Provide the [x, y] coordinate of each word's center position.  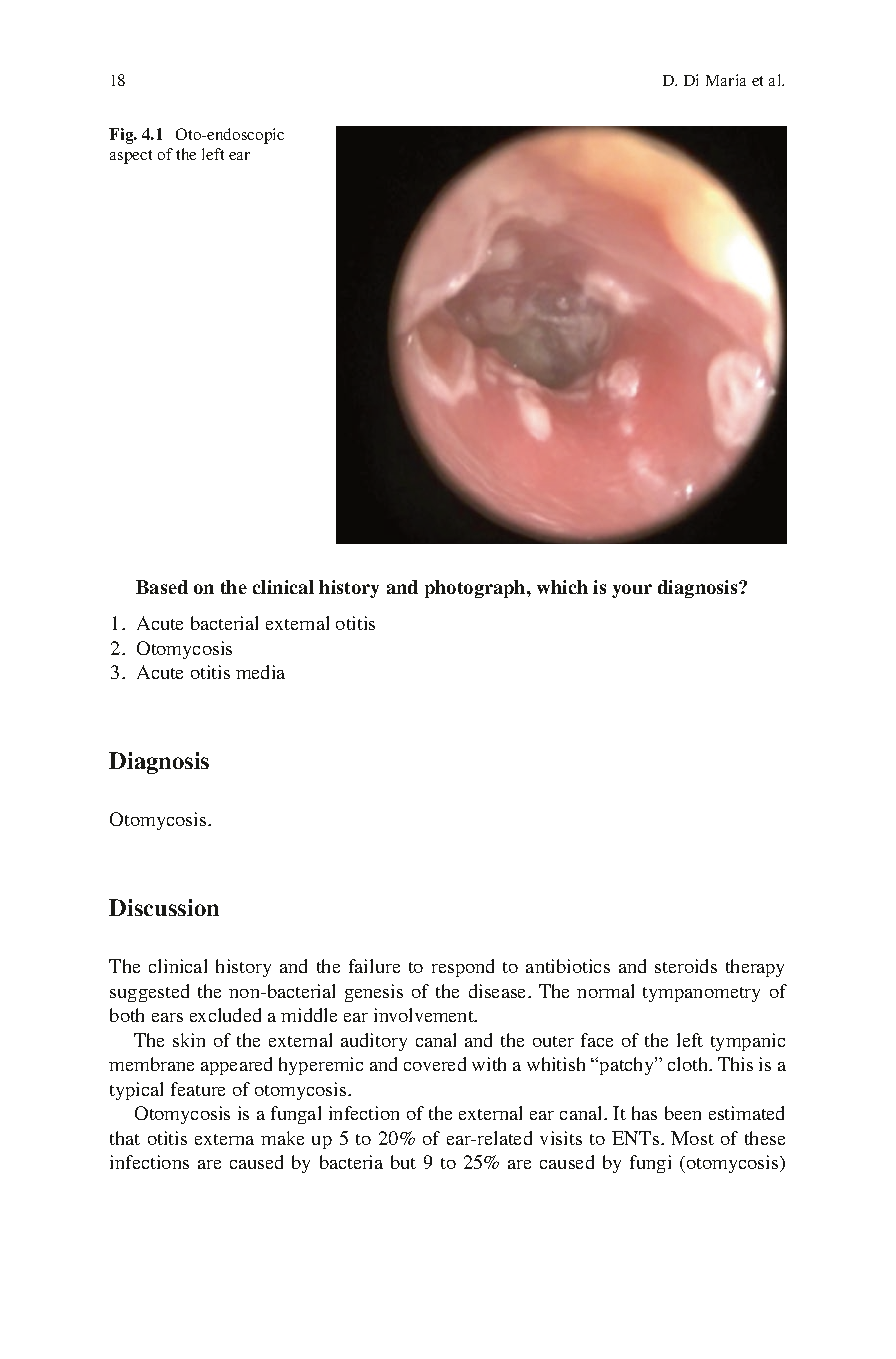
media [260, 672]
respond [463, 968]
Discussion [164, 907]
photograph [476, 589]
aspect [131, 157]
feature [198, 1089]
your [632, 591]
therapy [755, 968]
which [562, 587]
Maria [726, 80]
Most [692, 1138]
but [403, 1162]
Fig [122, 136]
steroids [686, 966]
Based [162, 587]
